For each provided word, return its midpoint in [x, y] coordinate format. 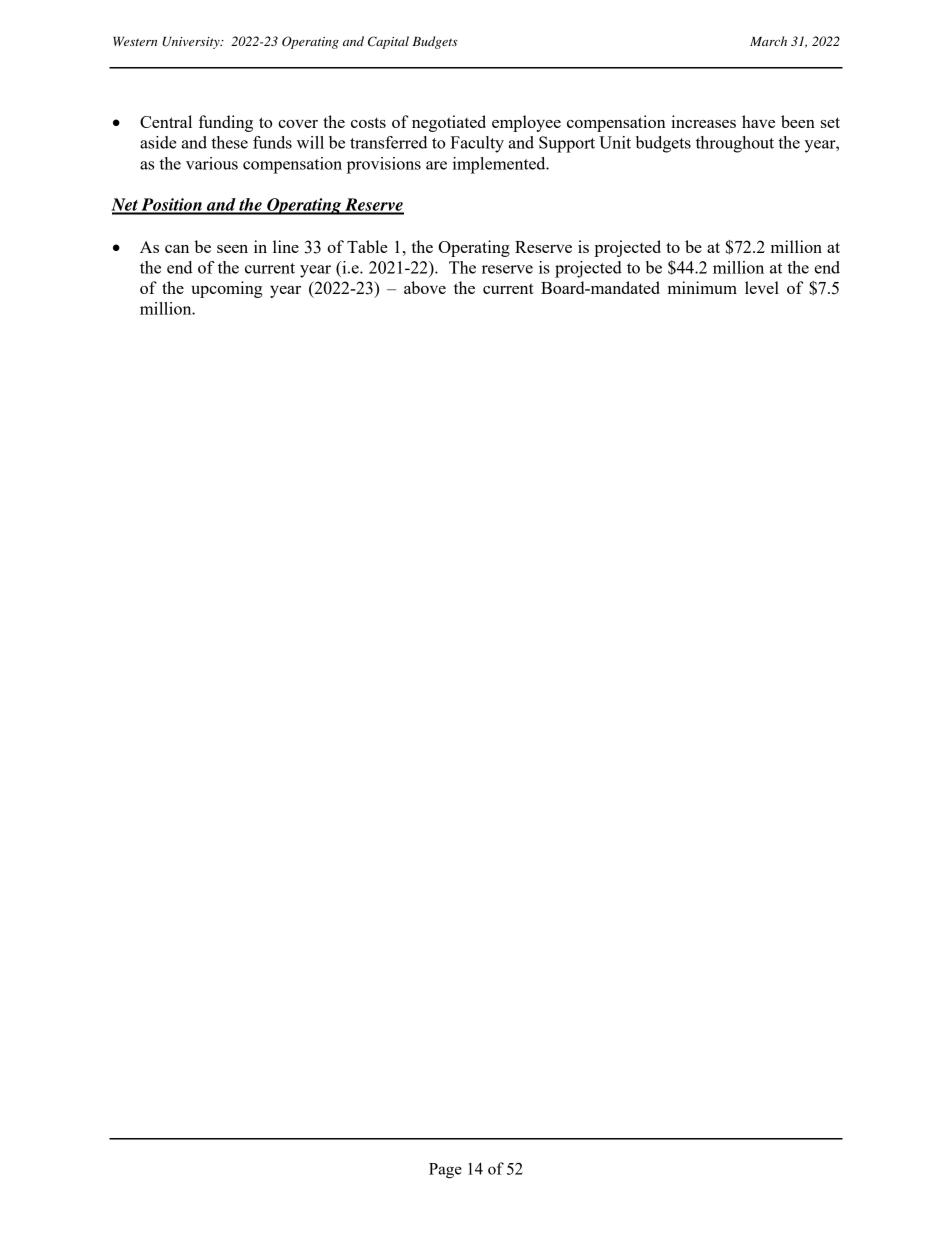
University [192, 43]
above [425, 287]
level [762, 287]
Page [445, 1171]
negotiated [449, 123]
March [768, 41]
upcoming [226, 289]
